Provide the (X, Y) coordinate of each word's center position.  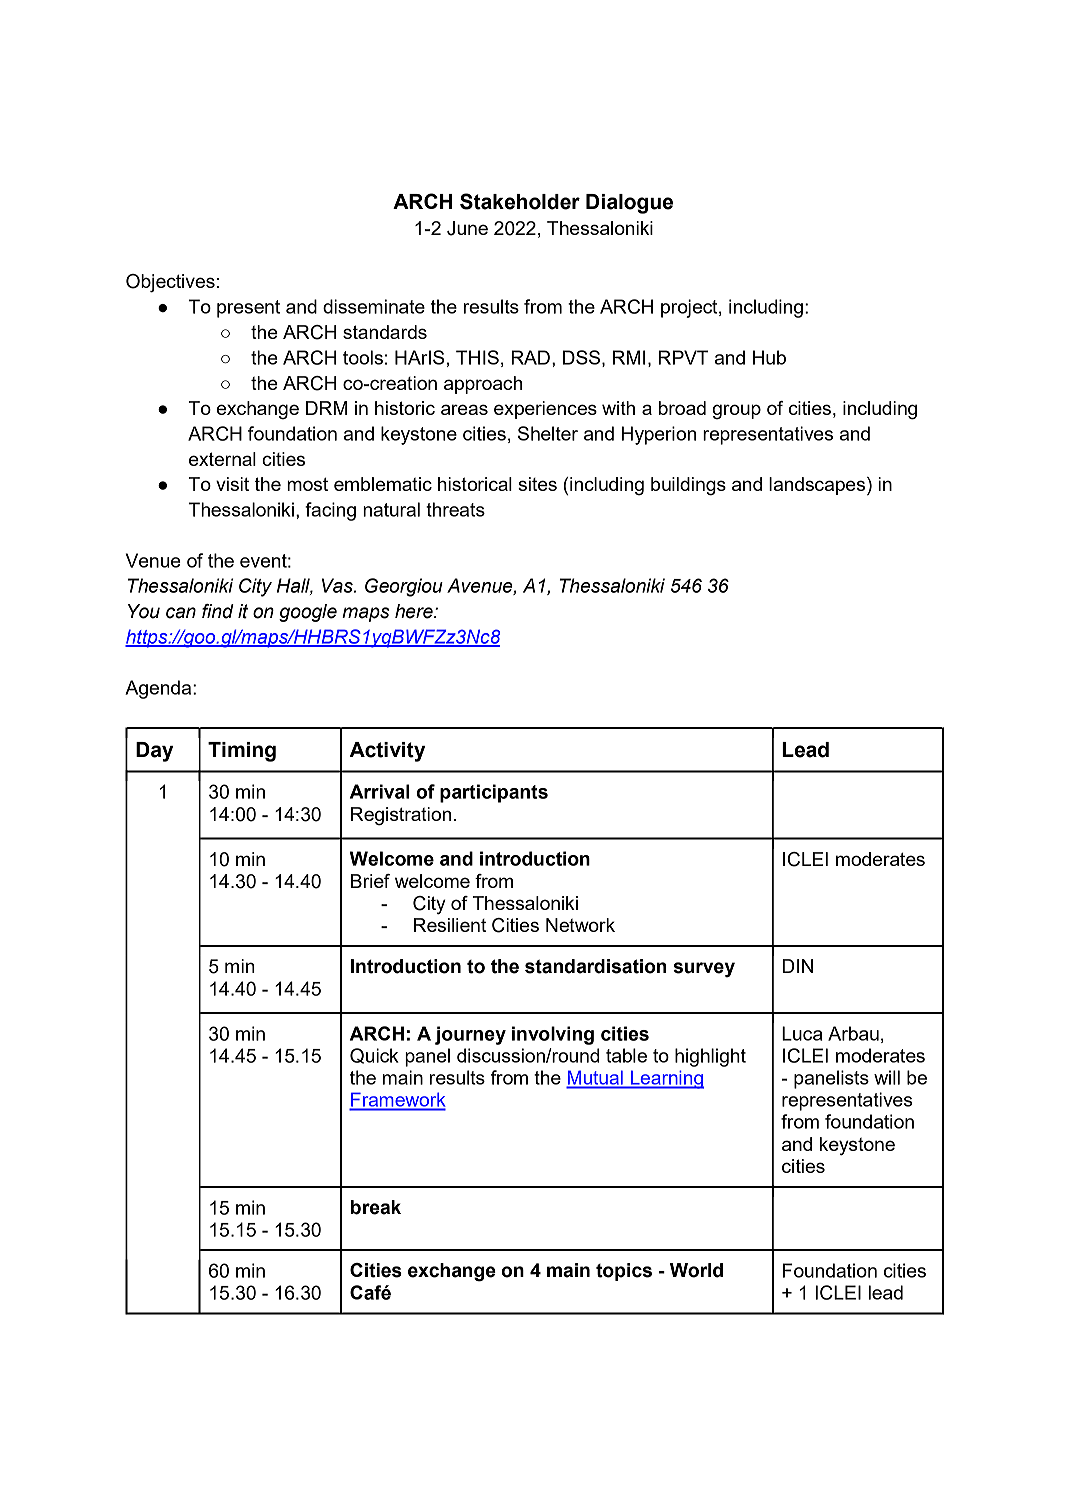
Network (580, 925)
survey (704, 970)
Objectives (170, 283)
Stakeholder (520, 201)
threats (455, 509)
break (376, 1207)
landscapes (818, 486)
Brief (370, 881)
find (218, 611)
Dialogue (629, 204)
